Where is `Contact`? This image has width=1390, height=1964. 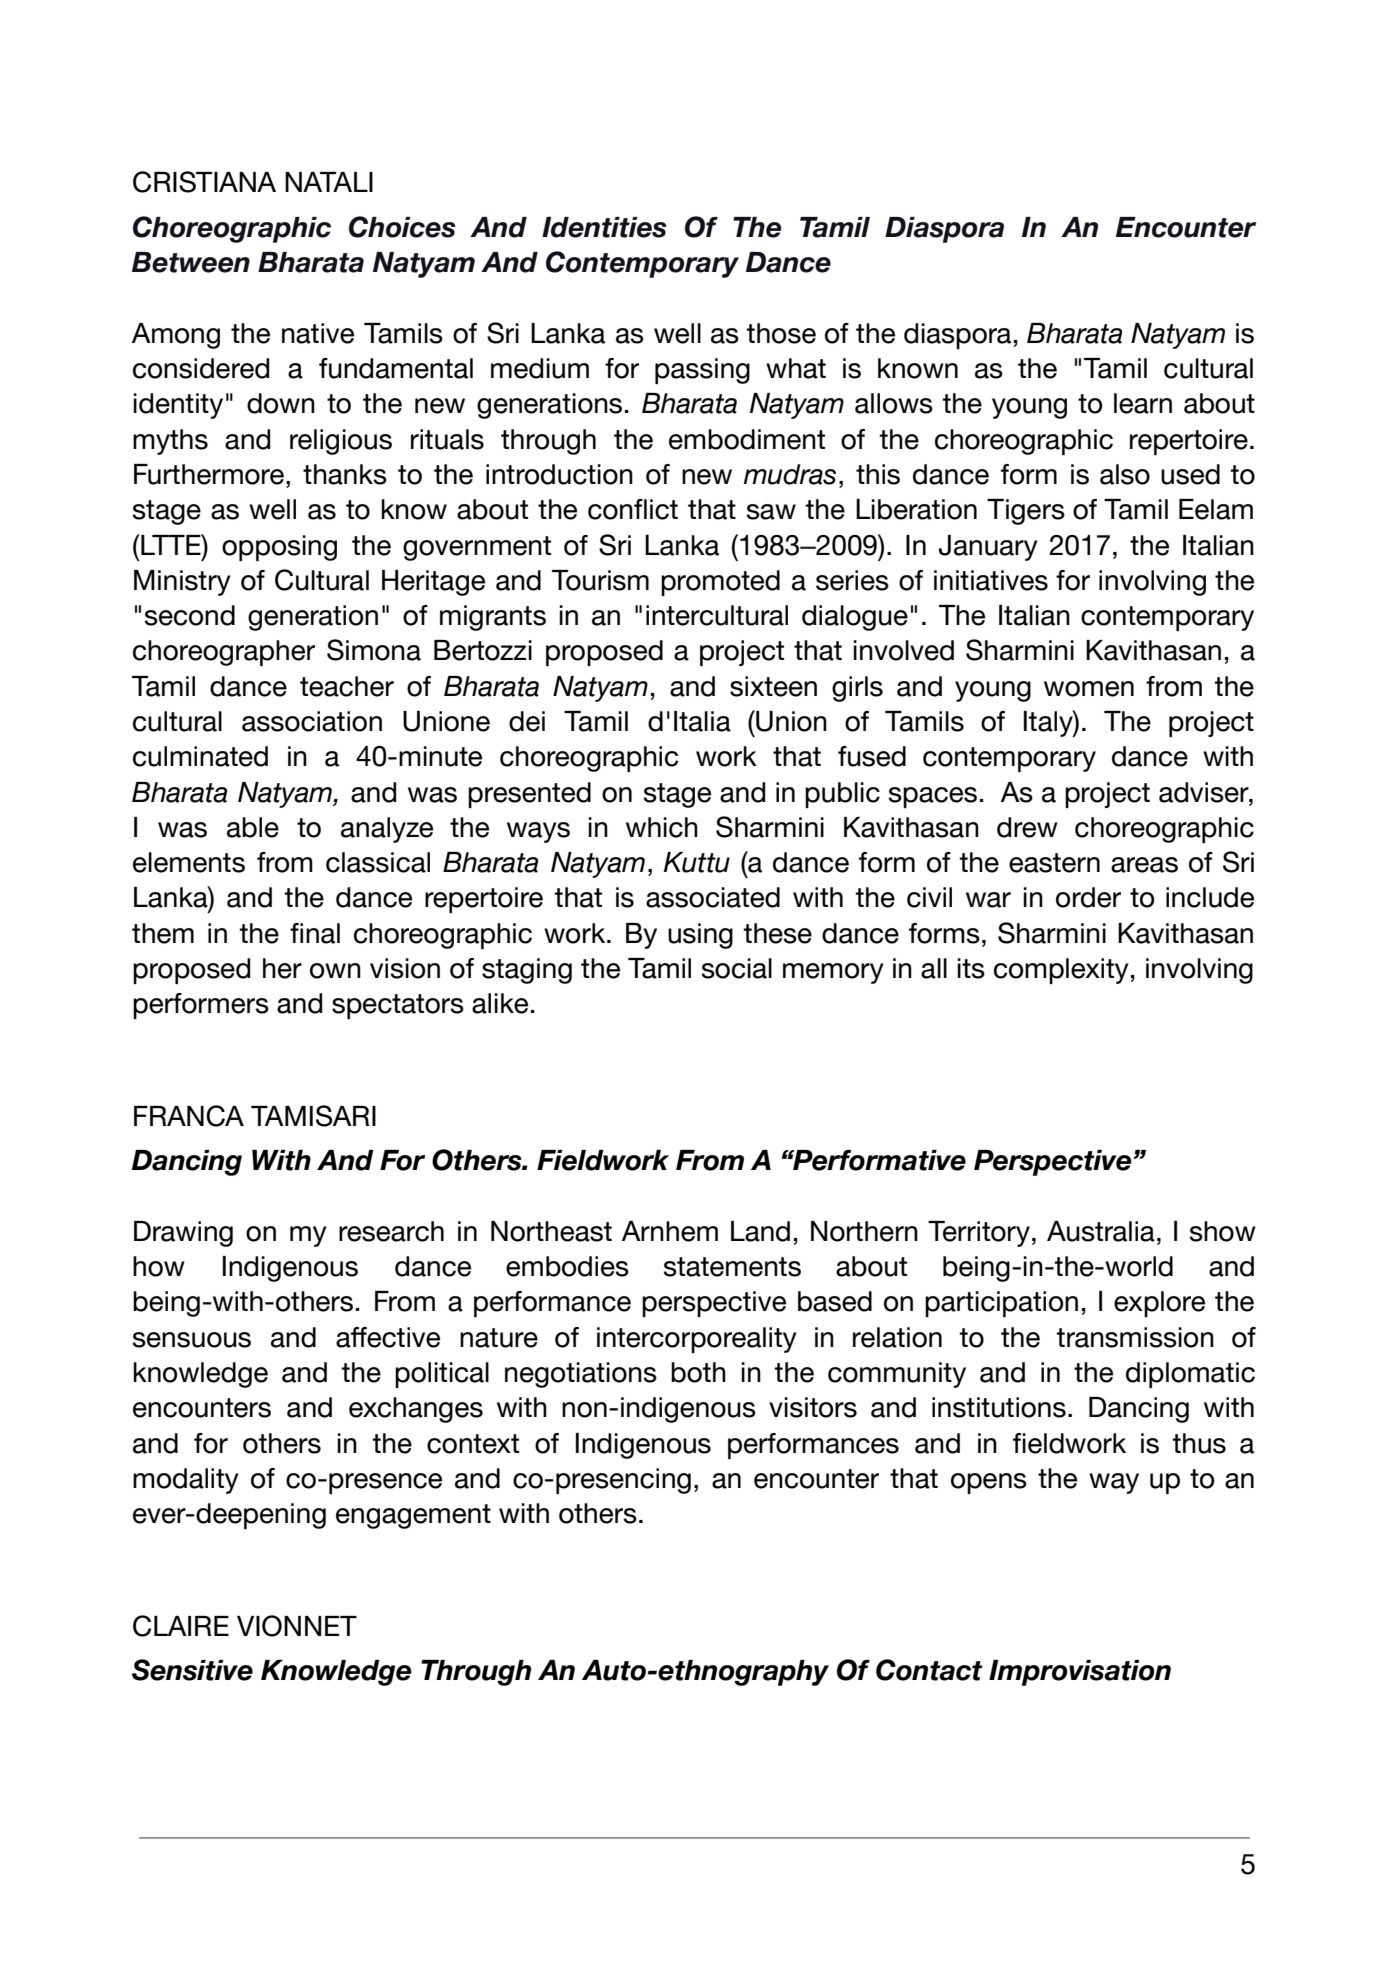 Contact is located at coordinates (929, 1670).
